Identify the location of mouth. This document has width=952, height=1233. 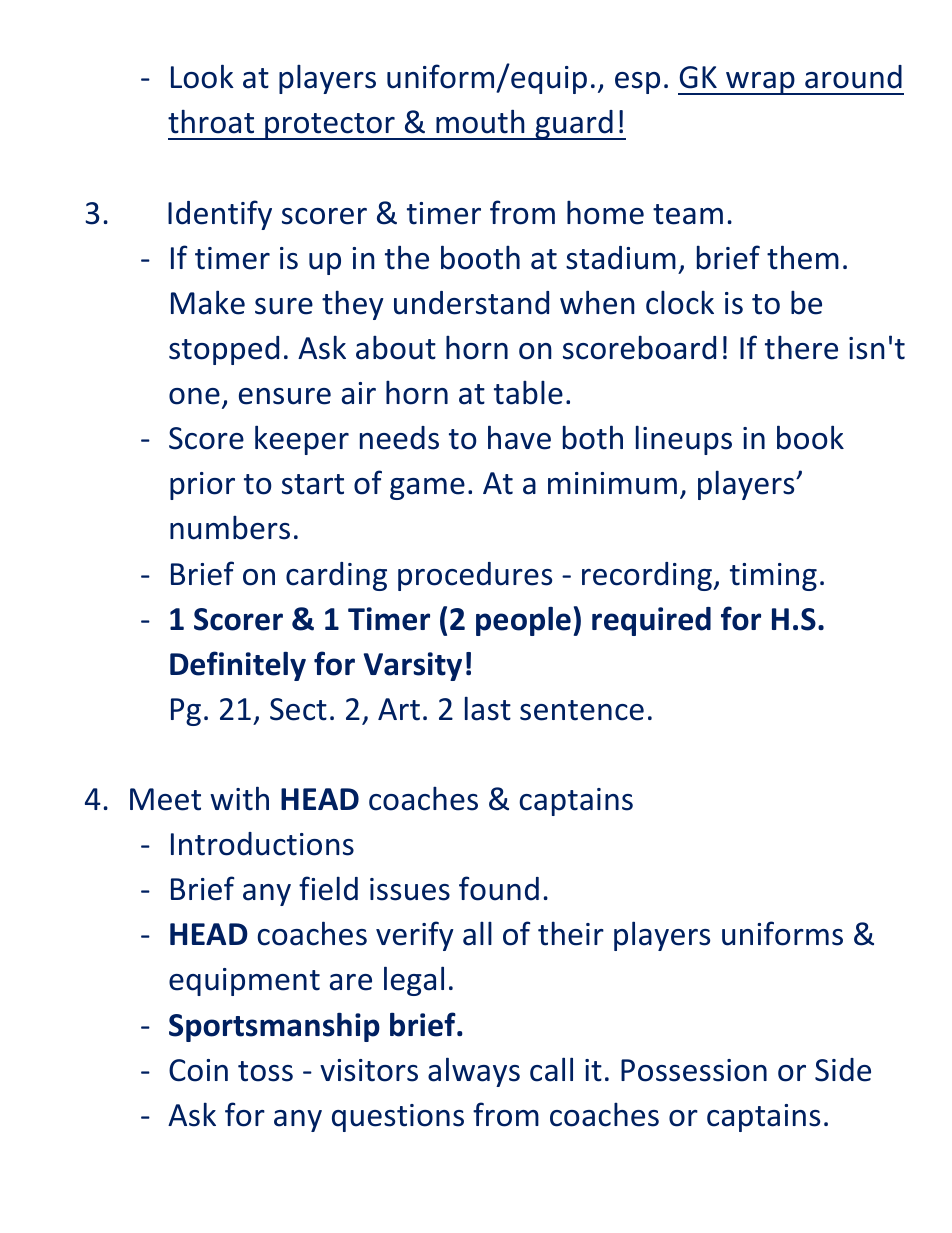
(480, 121).
